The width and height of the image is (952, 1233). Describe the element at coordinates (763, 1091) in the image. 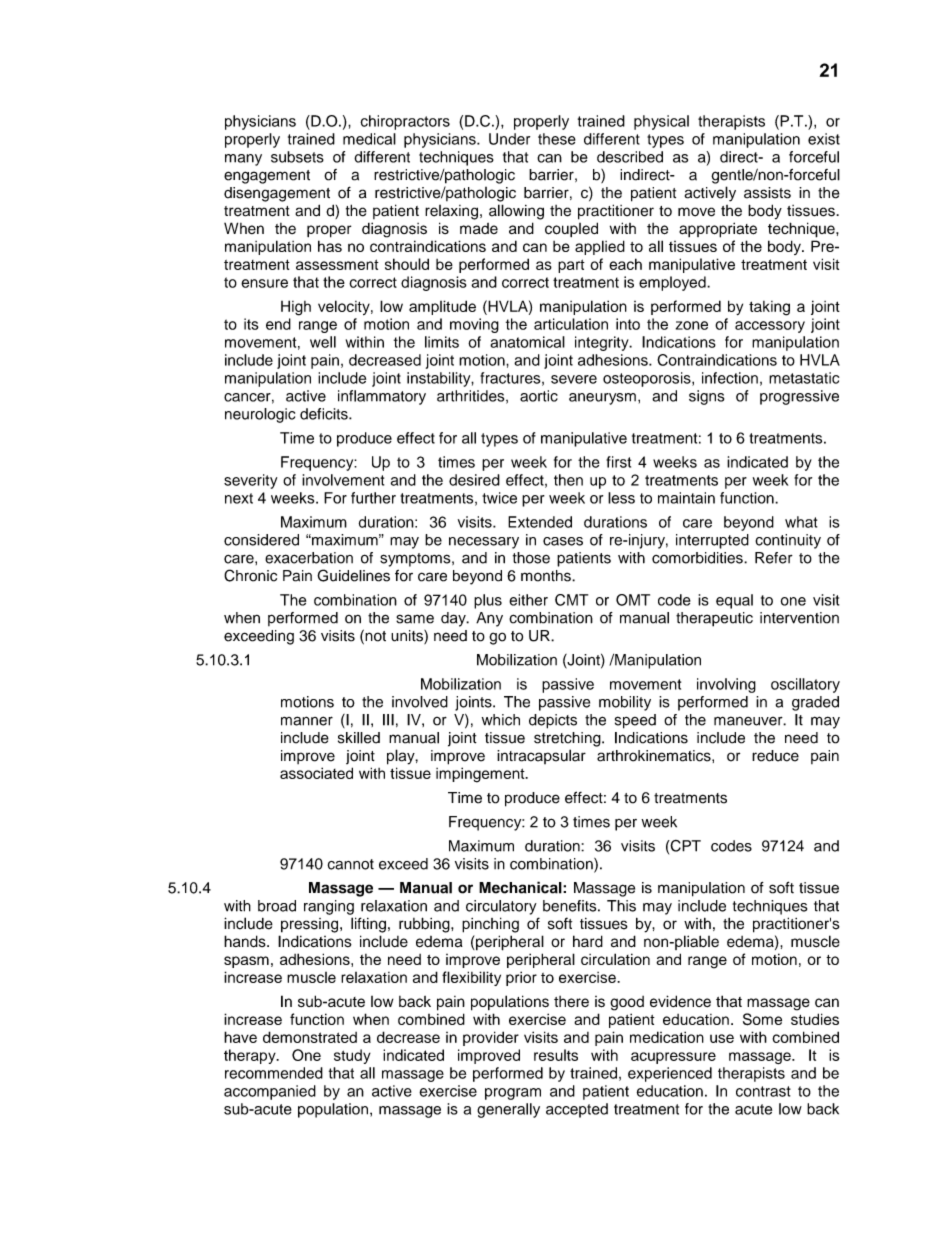

I see `contrast` at that location.
